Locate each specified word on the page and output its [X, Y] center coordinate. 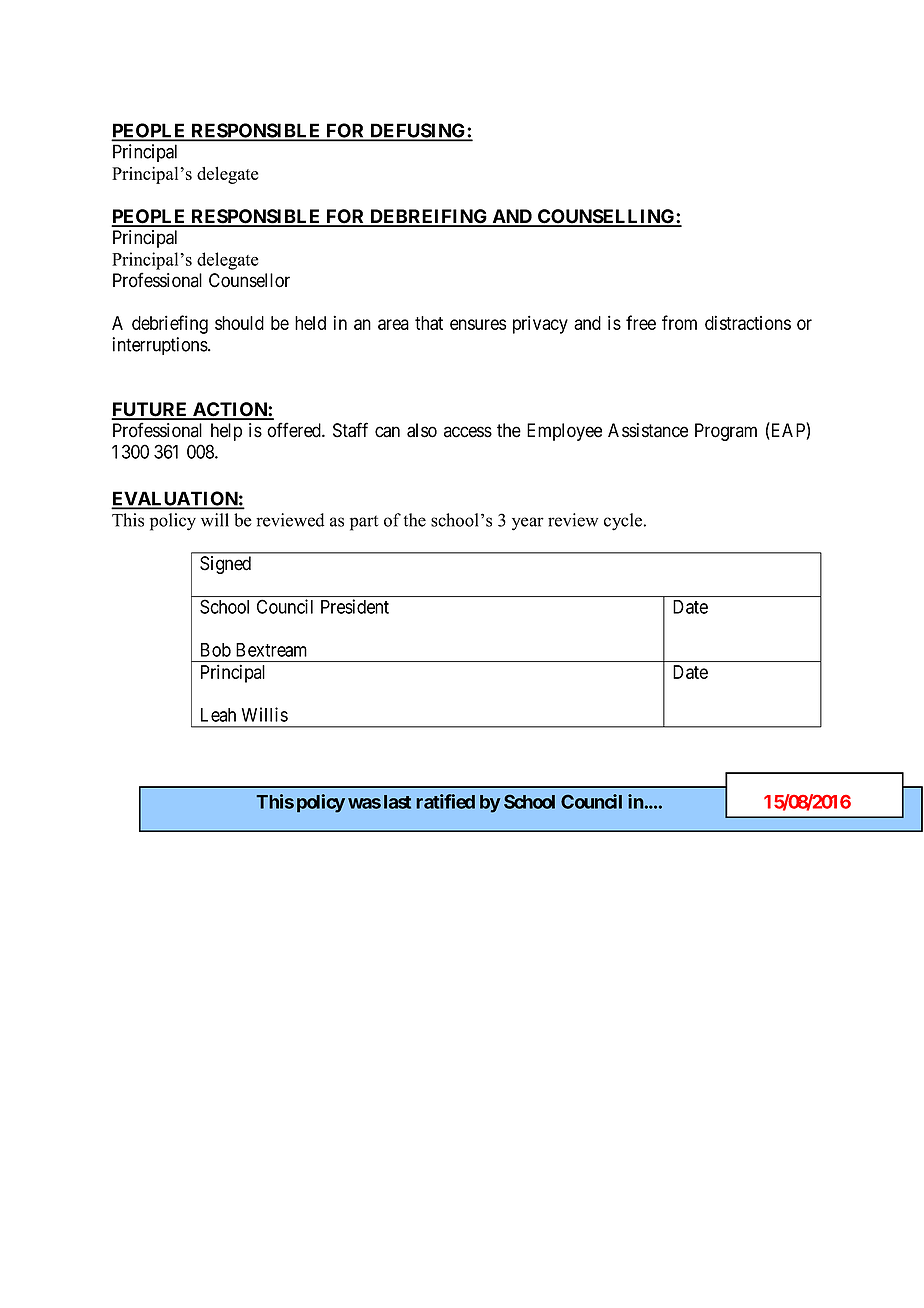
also [422, 430]
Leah [218, 715]
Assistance [648, 430]
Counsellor [249, 280]
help [226, 432]
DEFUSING [418, 131]
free [641, 322]
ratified [445, 801]
